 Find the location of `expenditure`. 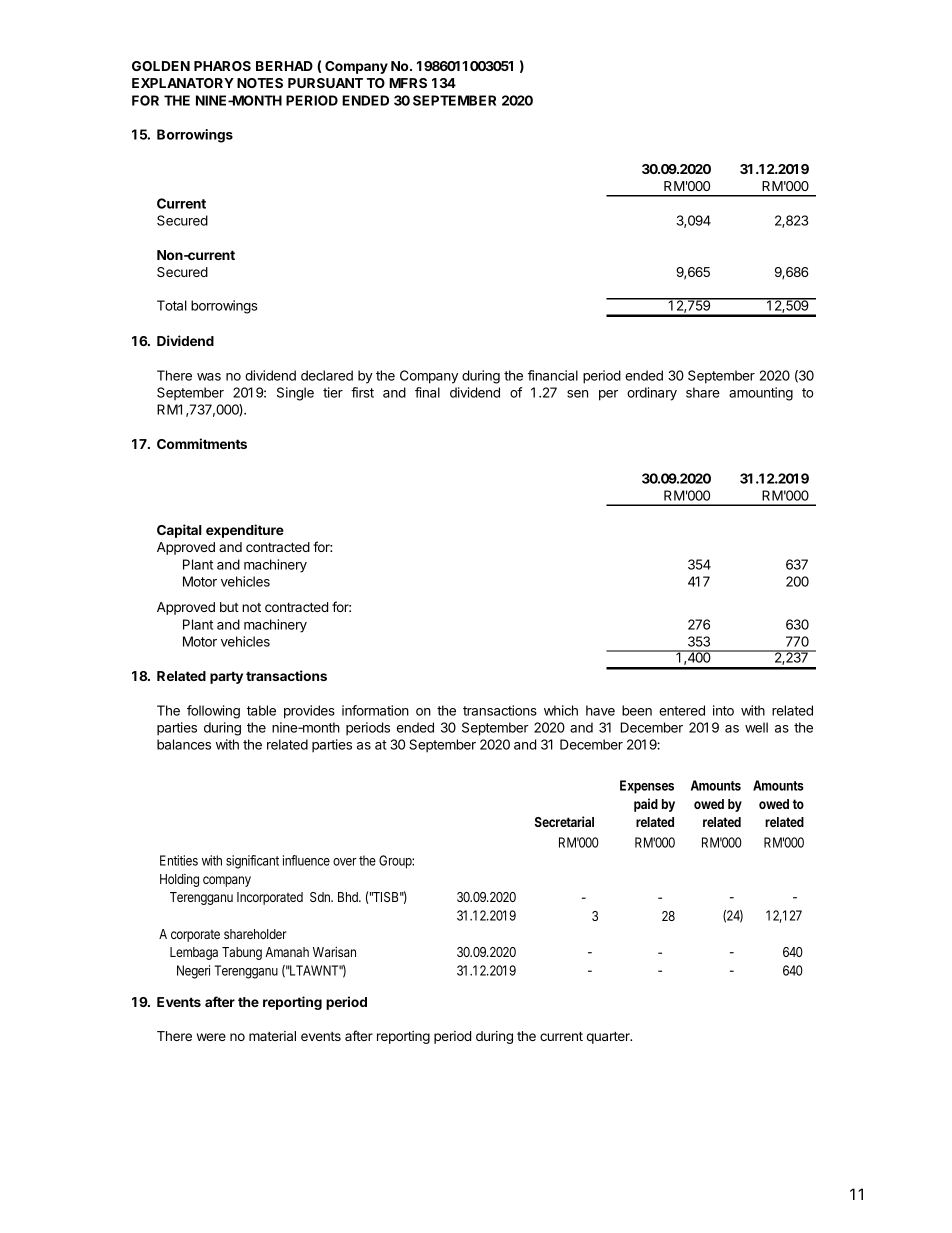

expenditure is located at coordinates (245, 531).
